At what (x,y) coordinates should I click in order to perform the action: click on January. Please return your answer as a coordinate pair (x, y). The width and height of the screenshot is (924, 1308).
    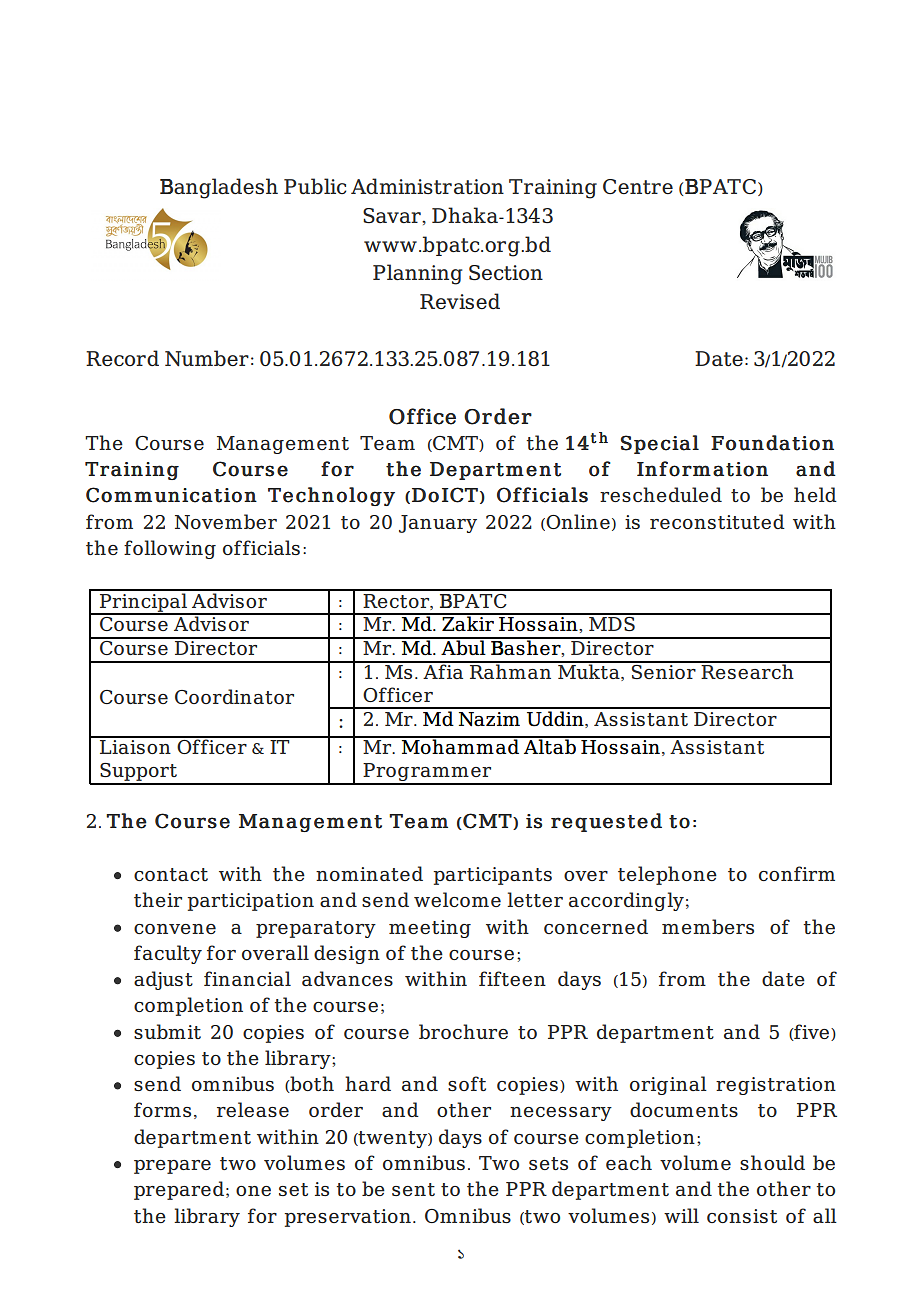
    Looking at the image, I should click on (438, 524).
